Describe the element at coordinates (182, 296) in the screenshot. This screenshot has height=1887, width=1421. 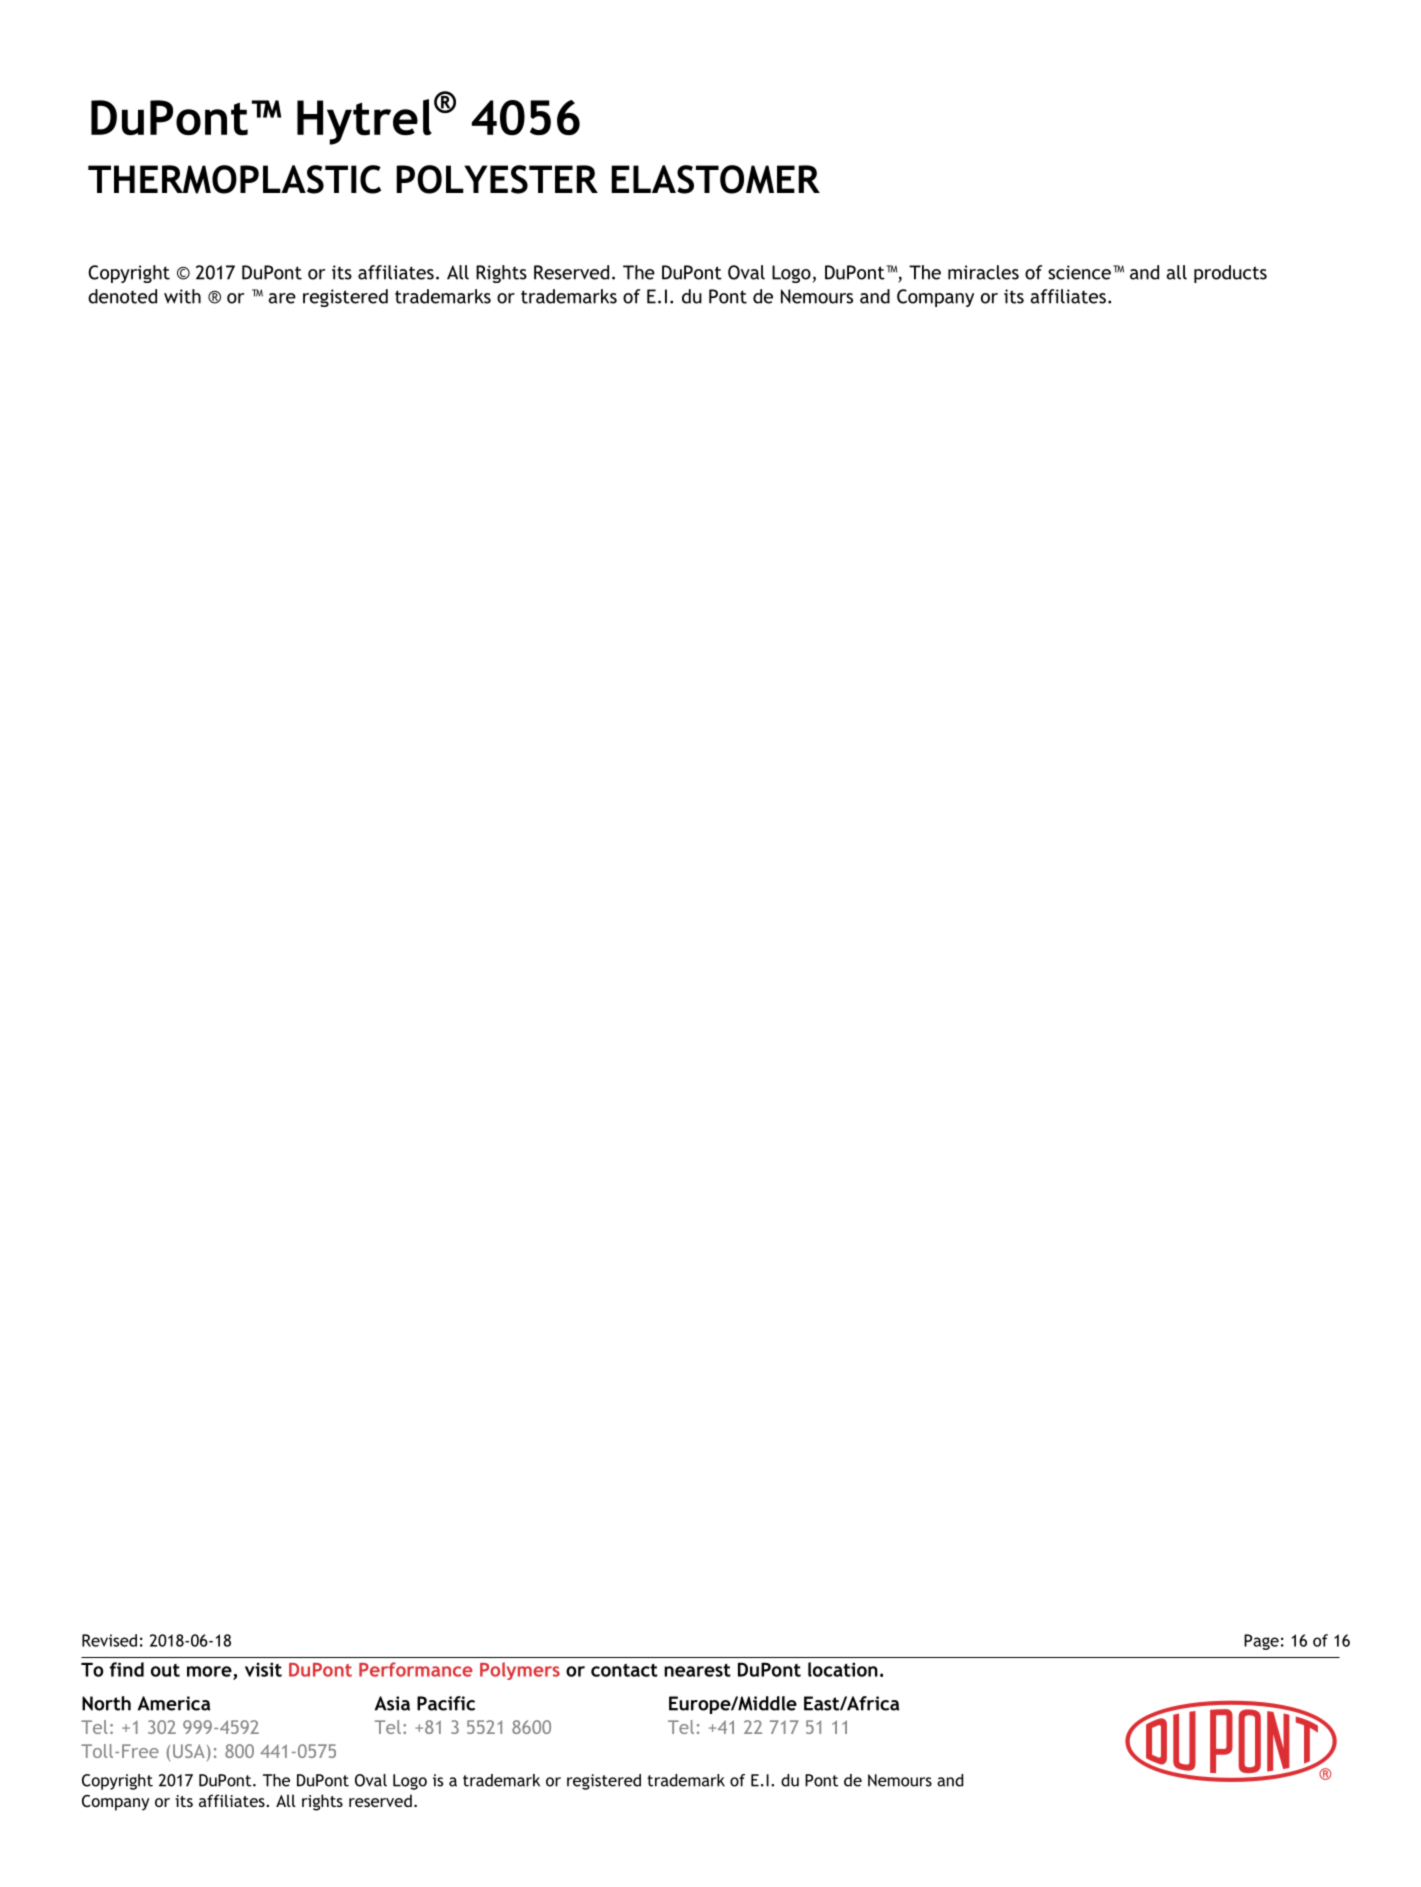
I see `with` at that location.
